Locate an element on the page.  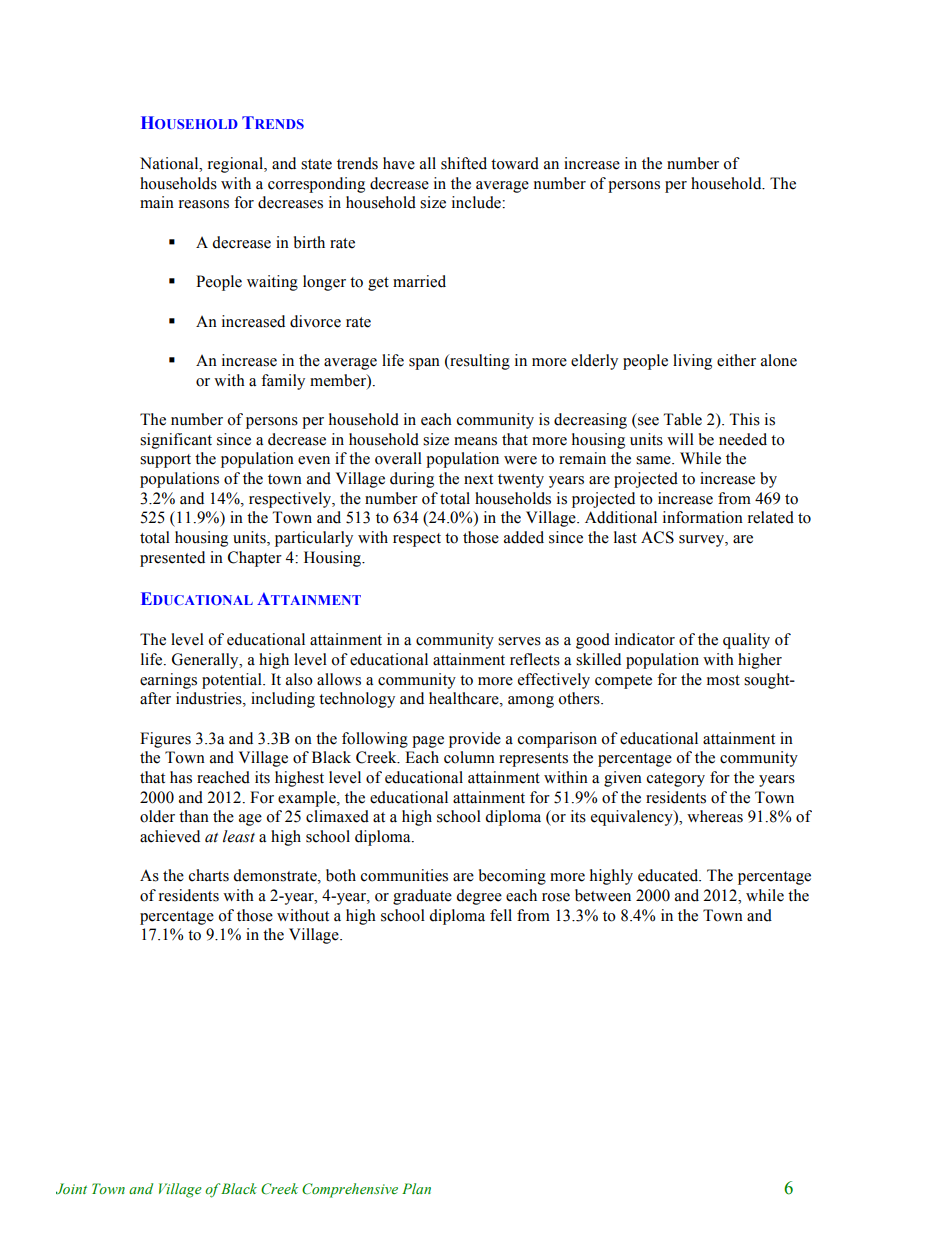
significant is located at coordinates (176, 441).
